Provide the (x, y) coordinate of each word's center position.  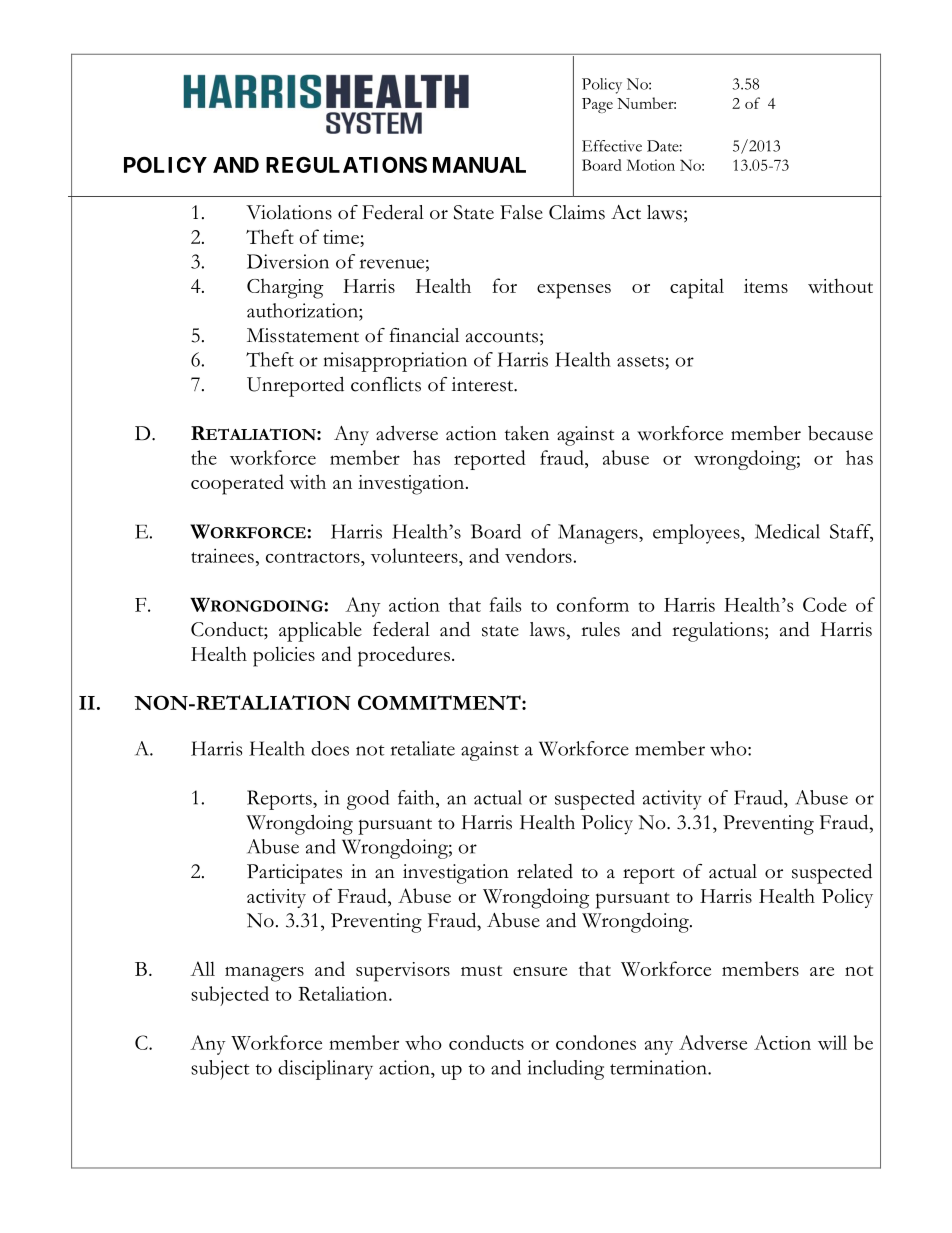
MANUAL (479, 165)
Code (825, 604)
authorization (303, 310)
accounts (502, 337)
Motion (650, 165)
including (566, 1070)
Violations (289, 212)
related (545, 871)
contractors (314, 557)
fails (505, 604)
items (766, 286)
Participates (294, 874)
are (822, 971)
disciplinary (325, 1070)
